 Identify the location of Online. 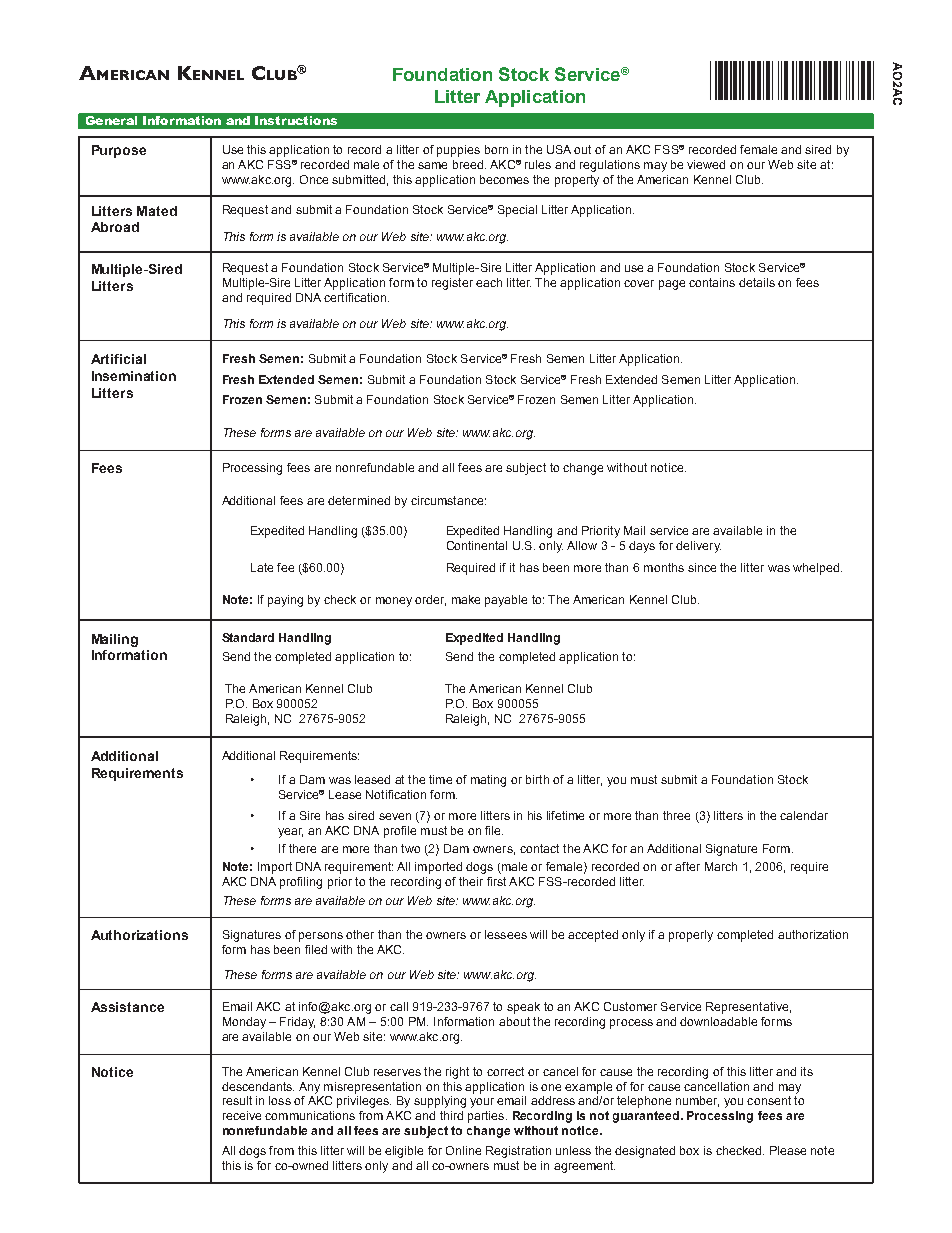
(463, 1150).
